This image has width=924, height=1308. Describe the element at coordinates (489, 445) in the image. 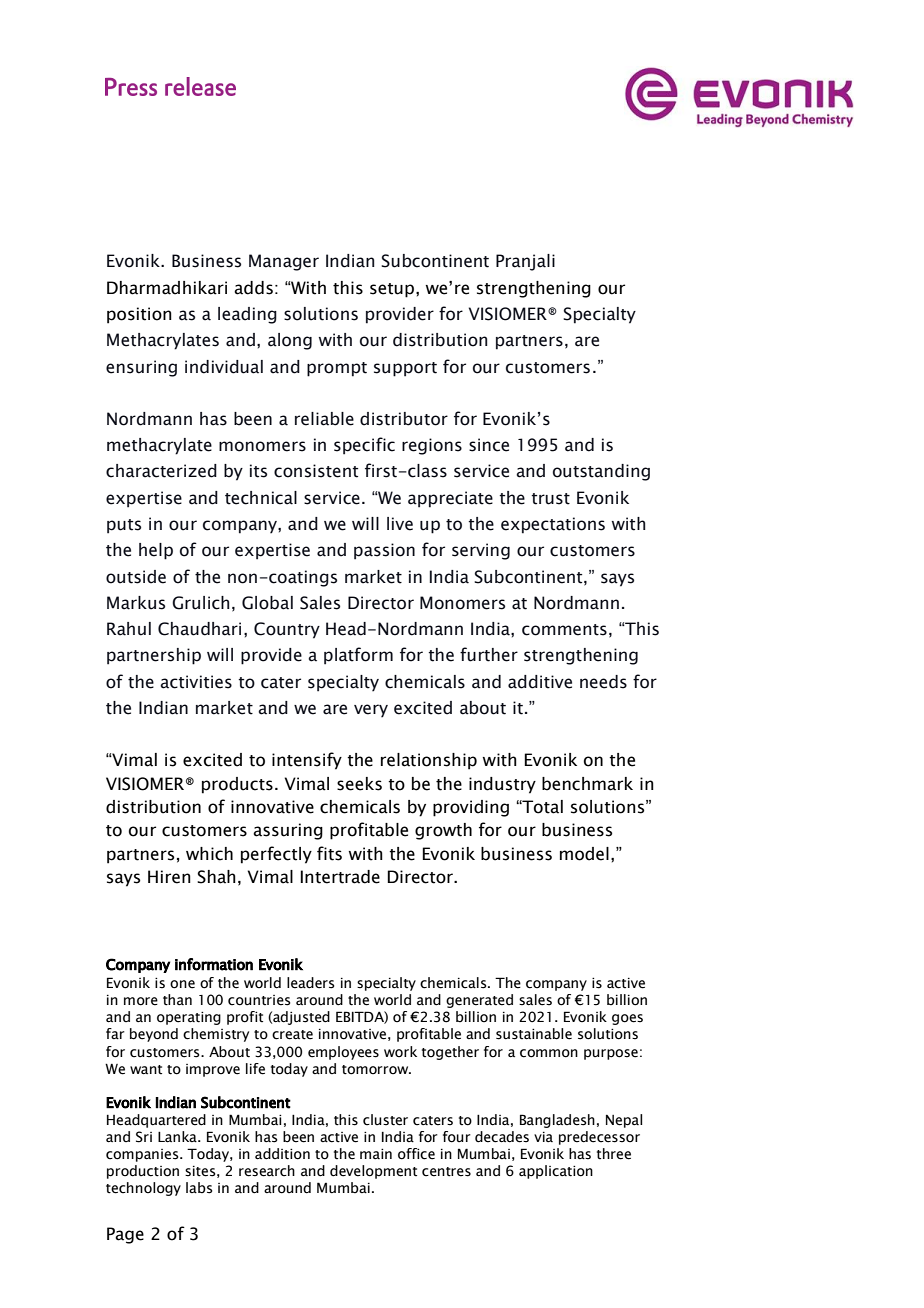

I see `since` at that location.
